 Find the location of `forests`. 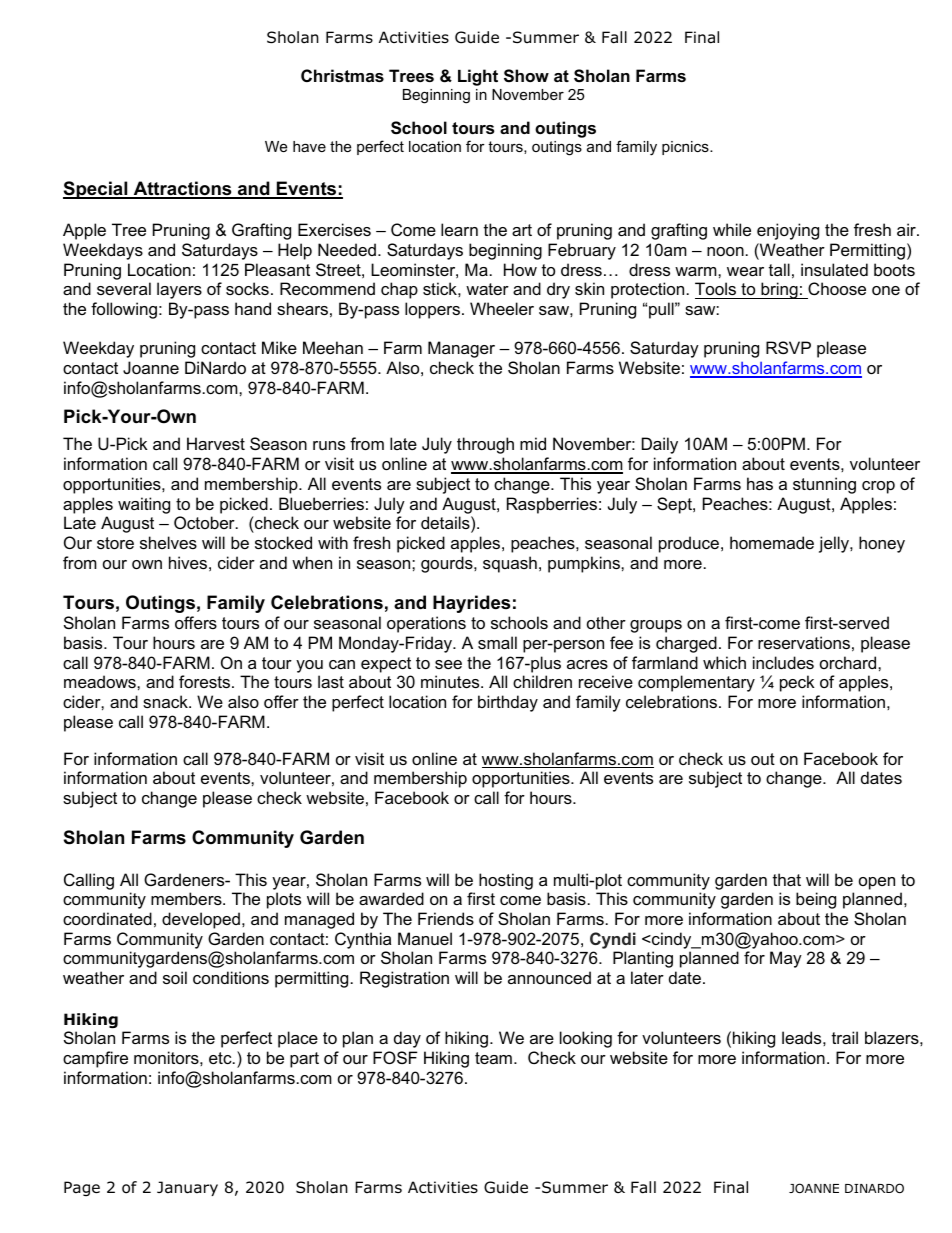

forests is located at coordinates (206, 681).
